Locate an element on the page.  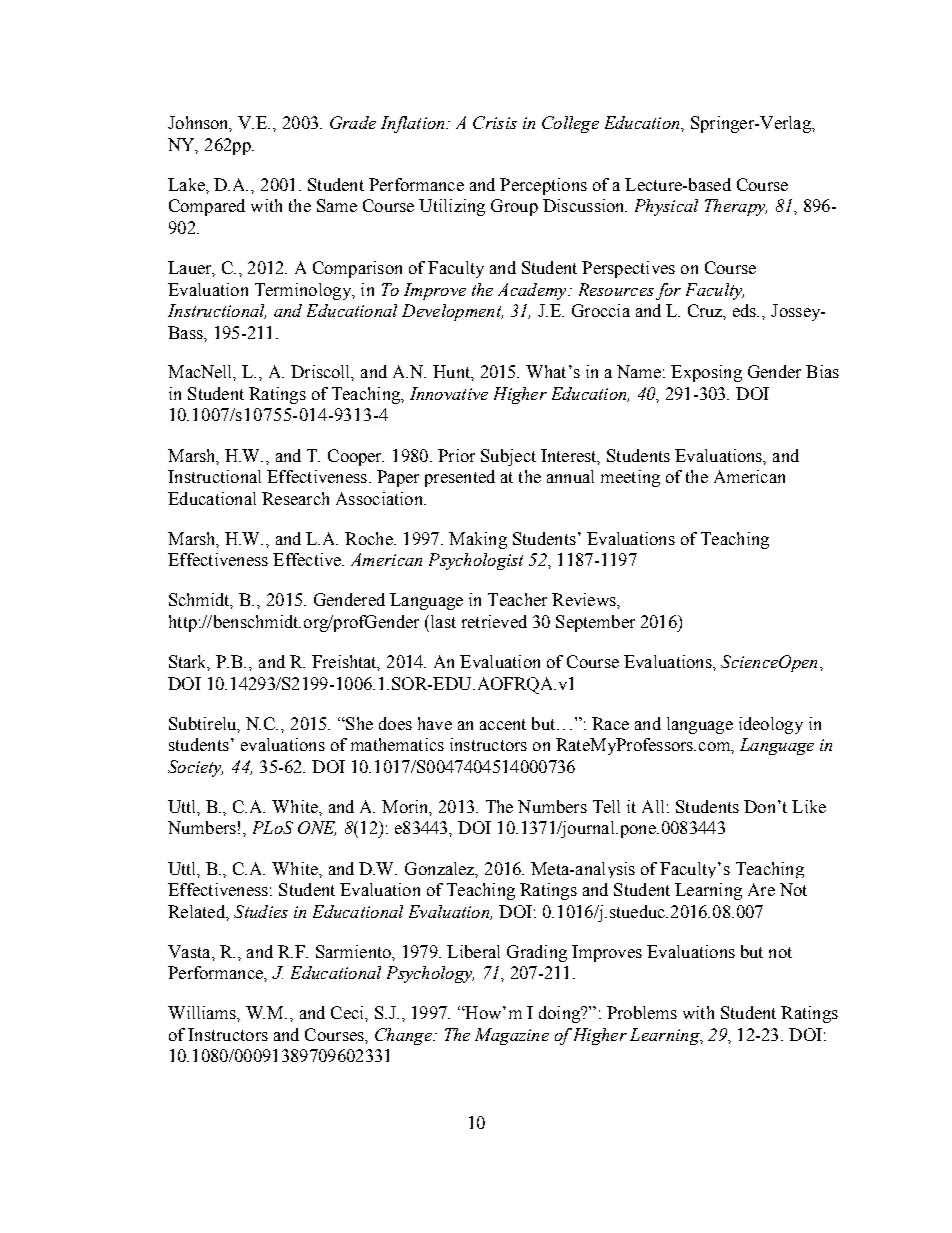
Gonzalez is located at coordinates (441, 869).
